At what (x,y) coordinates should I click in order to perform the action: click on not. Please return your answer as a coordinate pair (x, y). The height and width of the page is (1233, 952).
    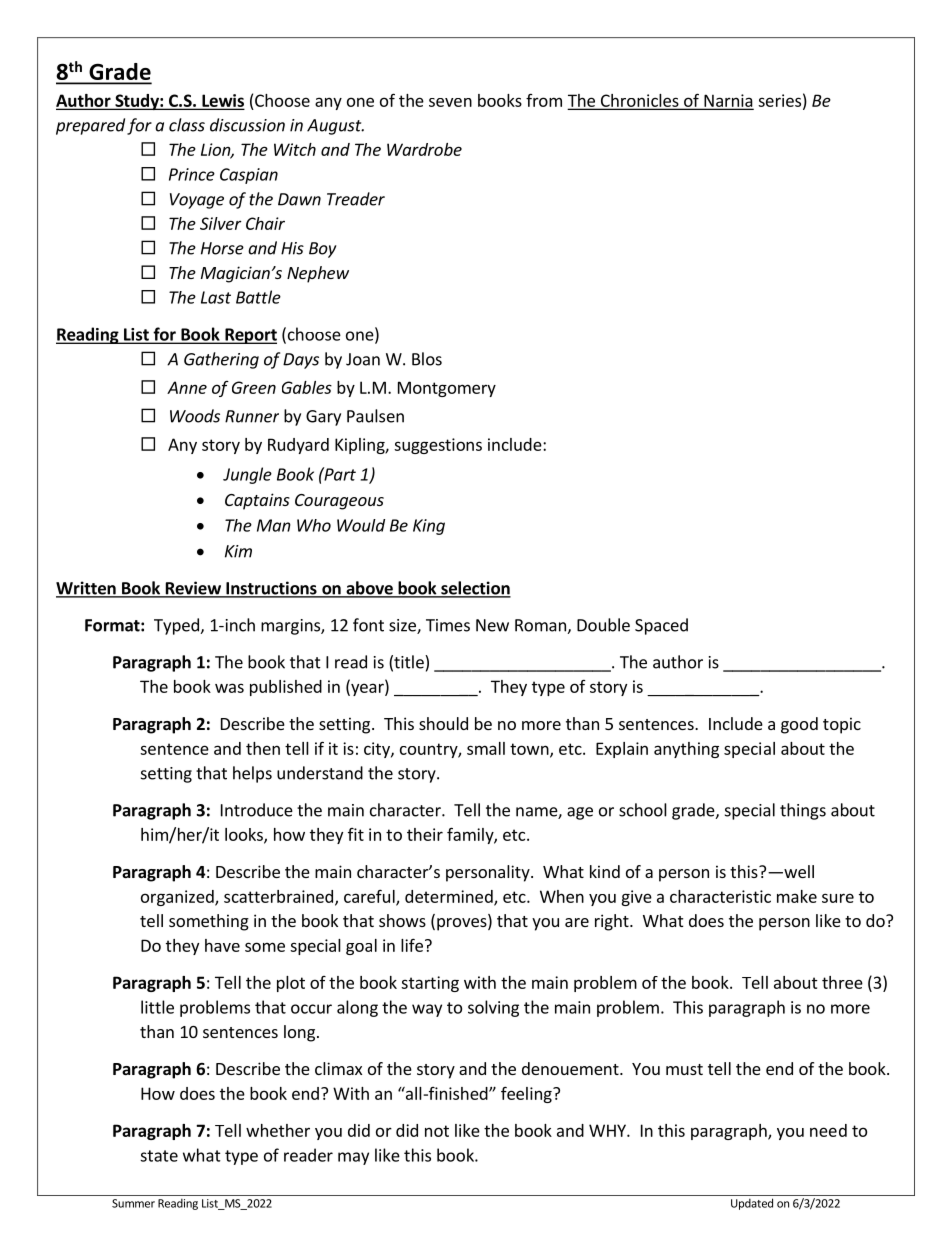
    Looking at the image, I should click on (437, 1131).
